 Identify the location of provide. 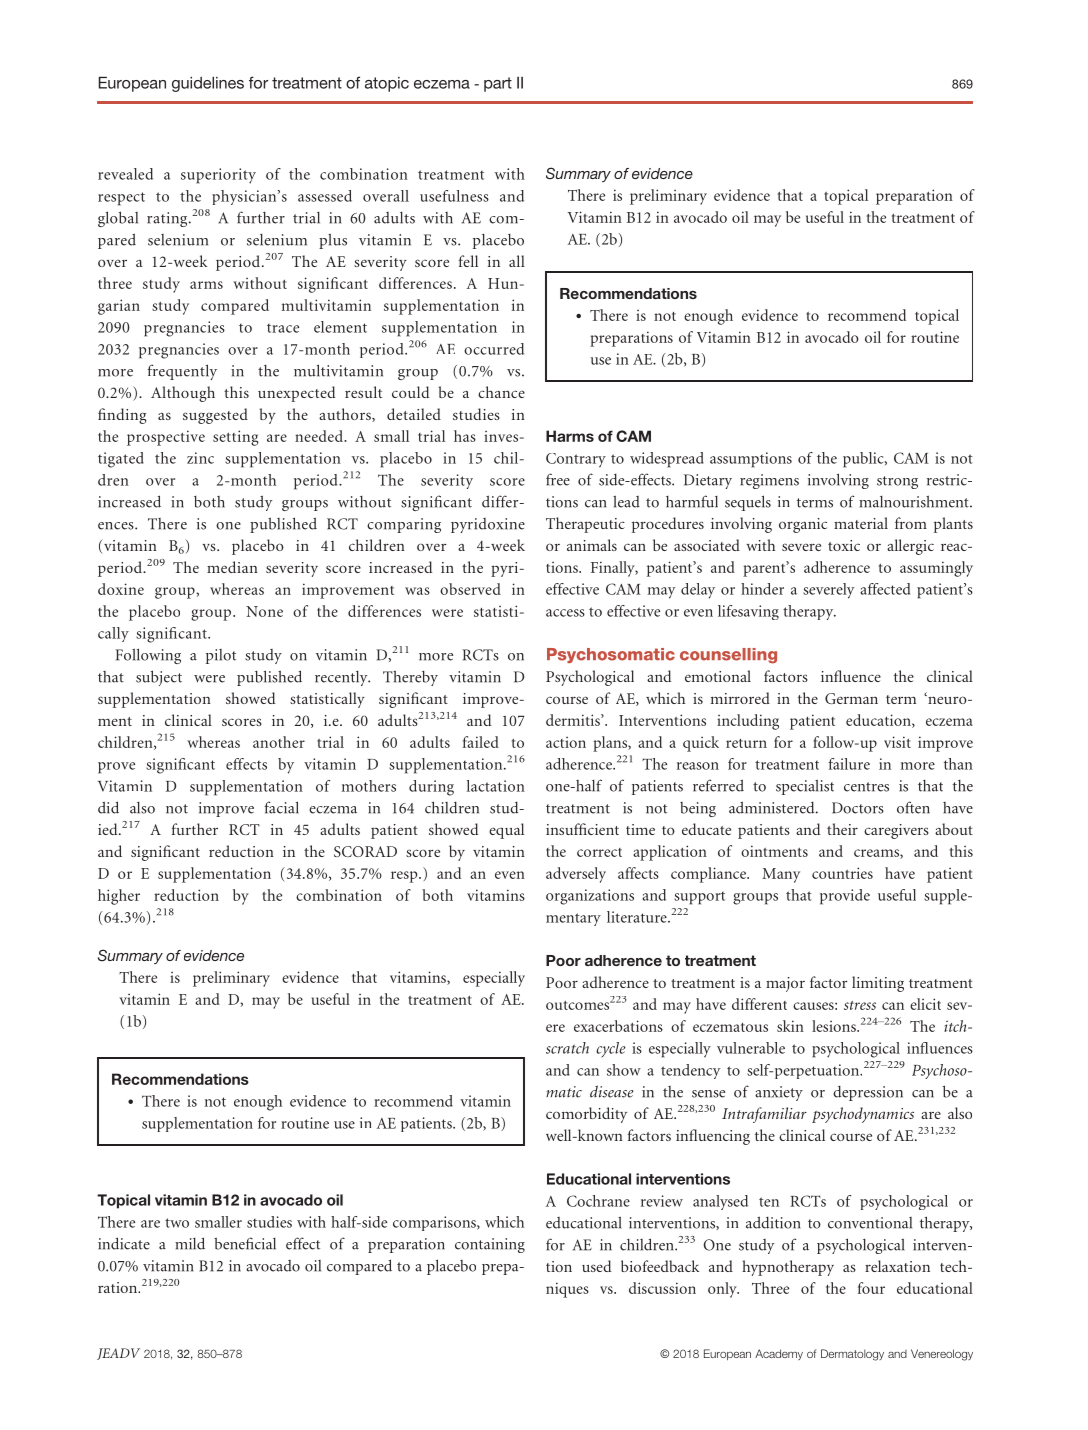
(845, 897).
